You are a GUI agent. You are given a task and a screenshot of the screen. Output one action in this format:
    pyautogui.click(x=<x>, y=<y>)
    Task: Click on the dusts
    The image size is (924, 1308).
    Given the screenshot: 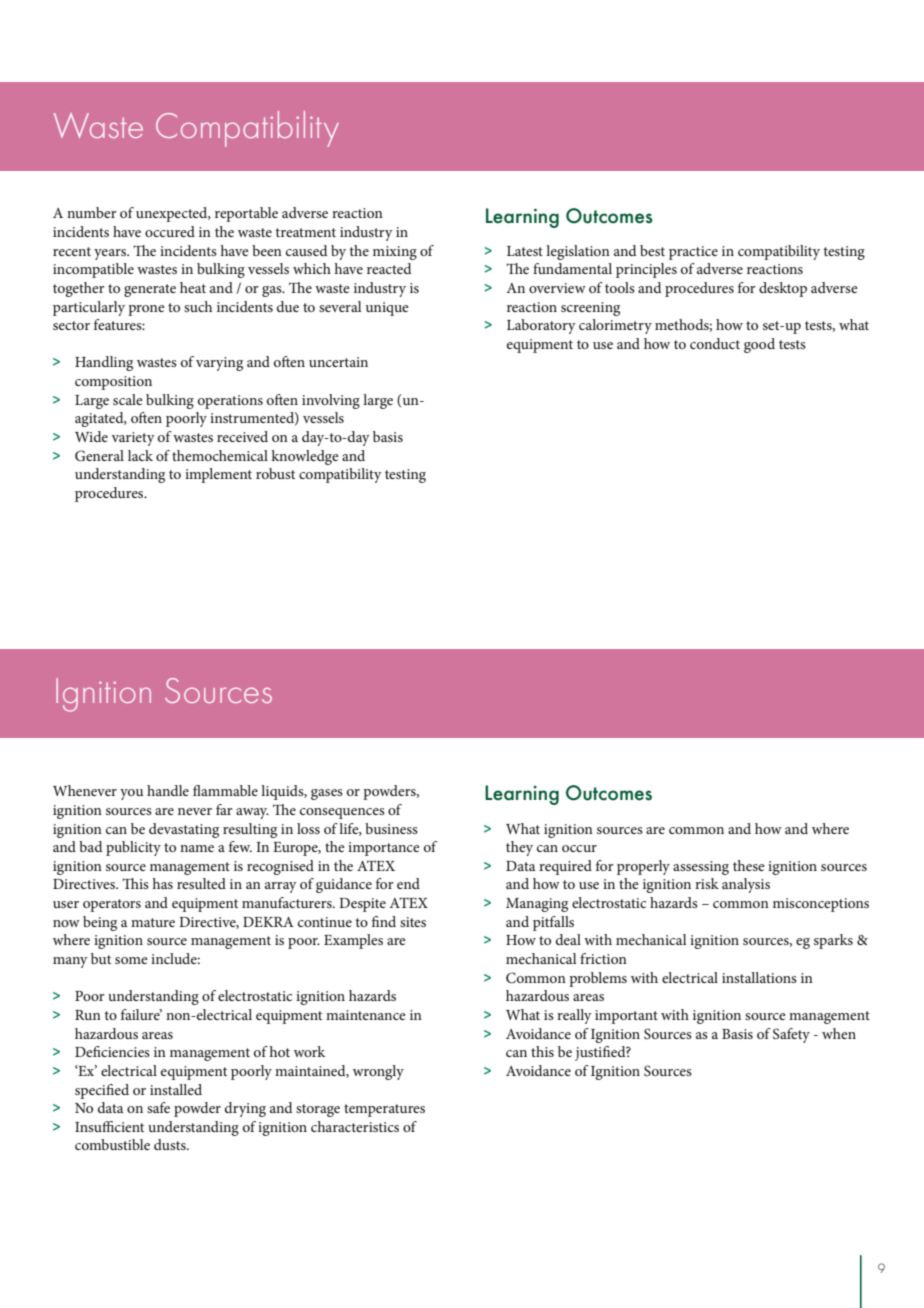 What is the action you would take?
    pyautogui.click(x=171, y=1144)
